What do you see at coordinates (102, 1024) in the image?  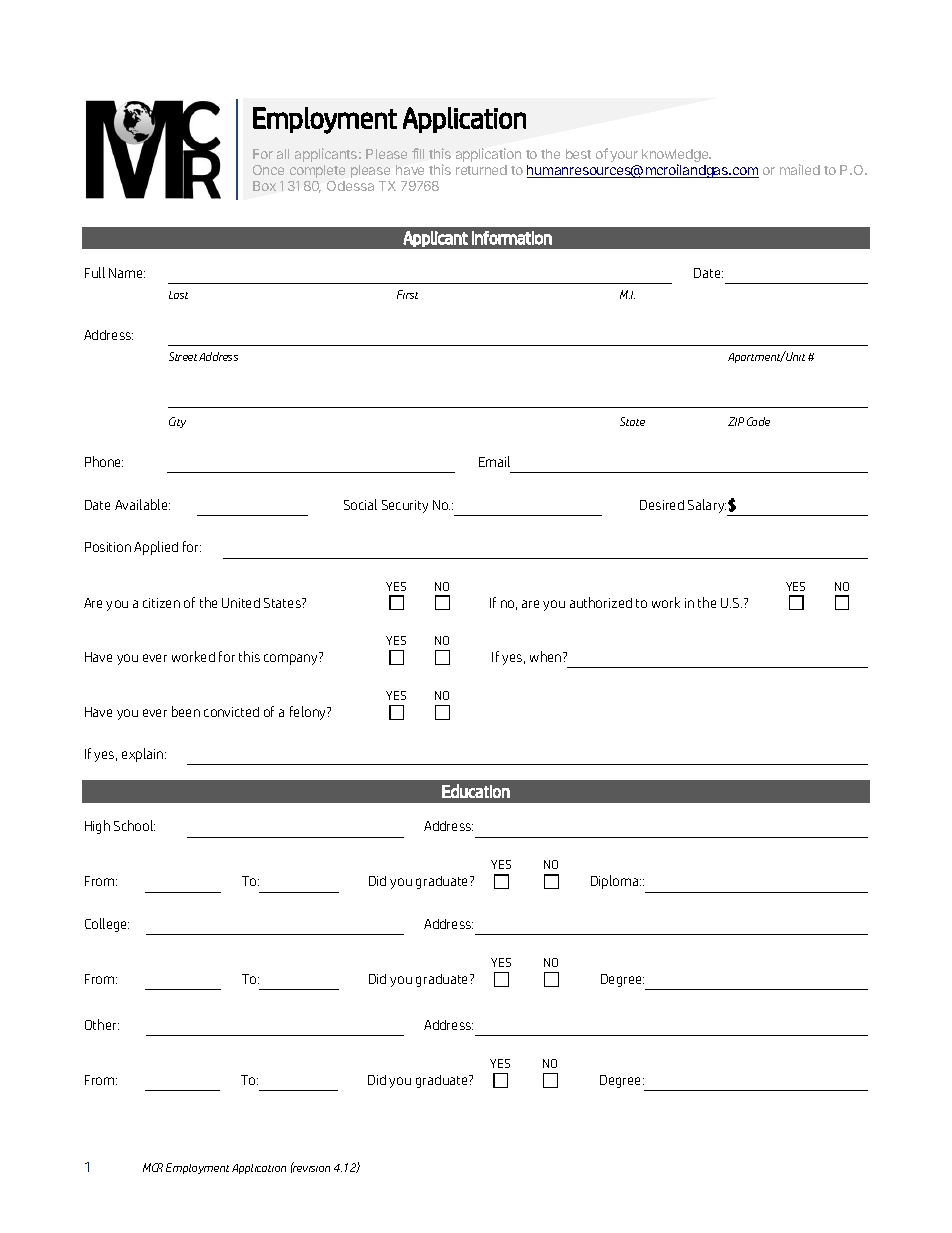 I see `Other` at bounding box center [102, 1024].
